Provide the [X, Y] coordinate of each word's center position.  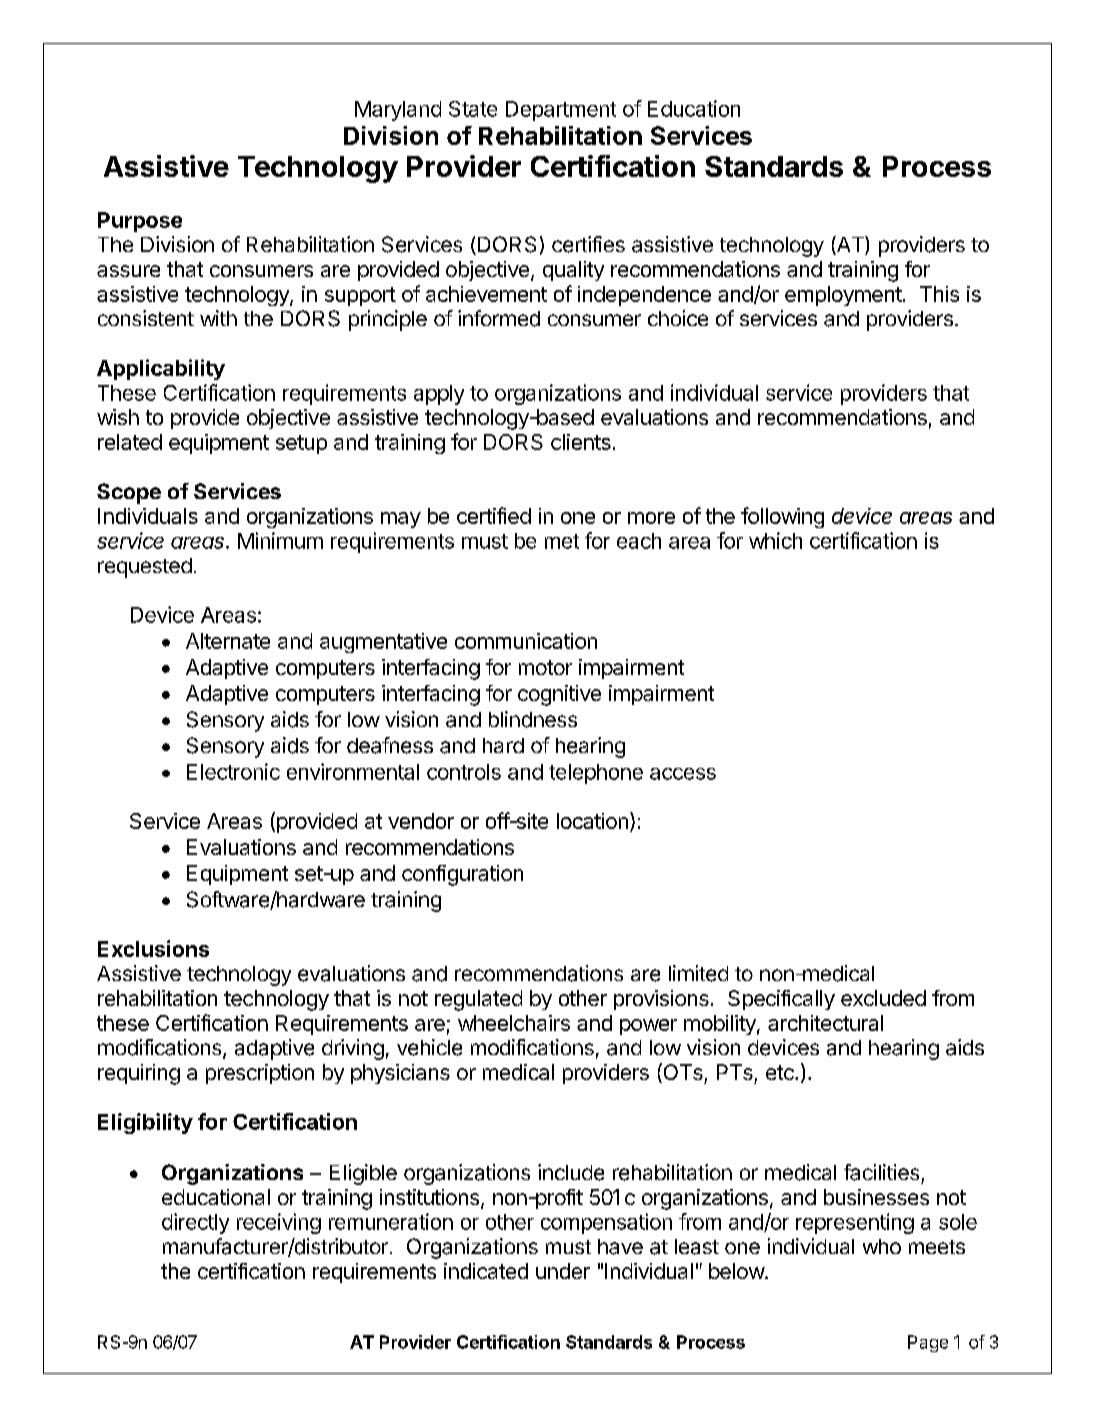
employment [843, 296]
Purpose [140, 222]
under [563, 1271]
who [882, 1246]
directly [195, 1223]
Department [561, 111]
